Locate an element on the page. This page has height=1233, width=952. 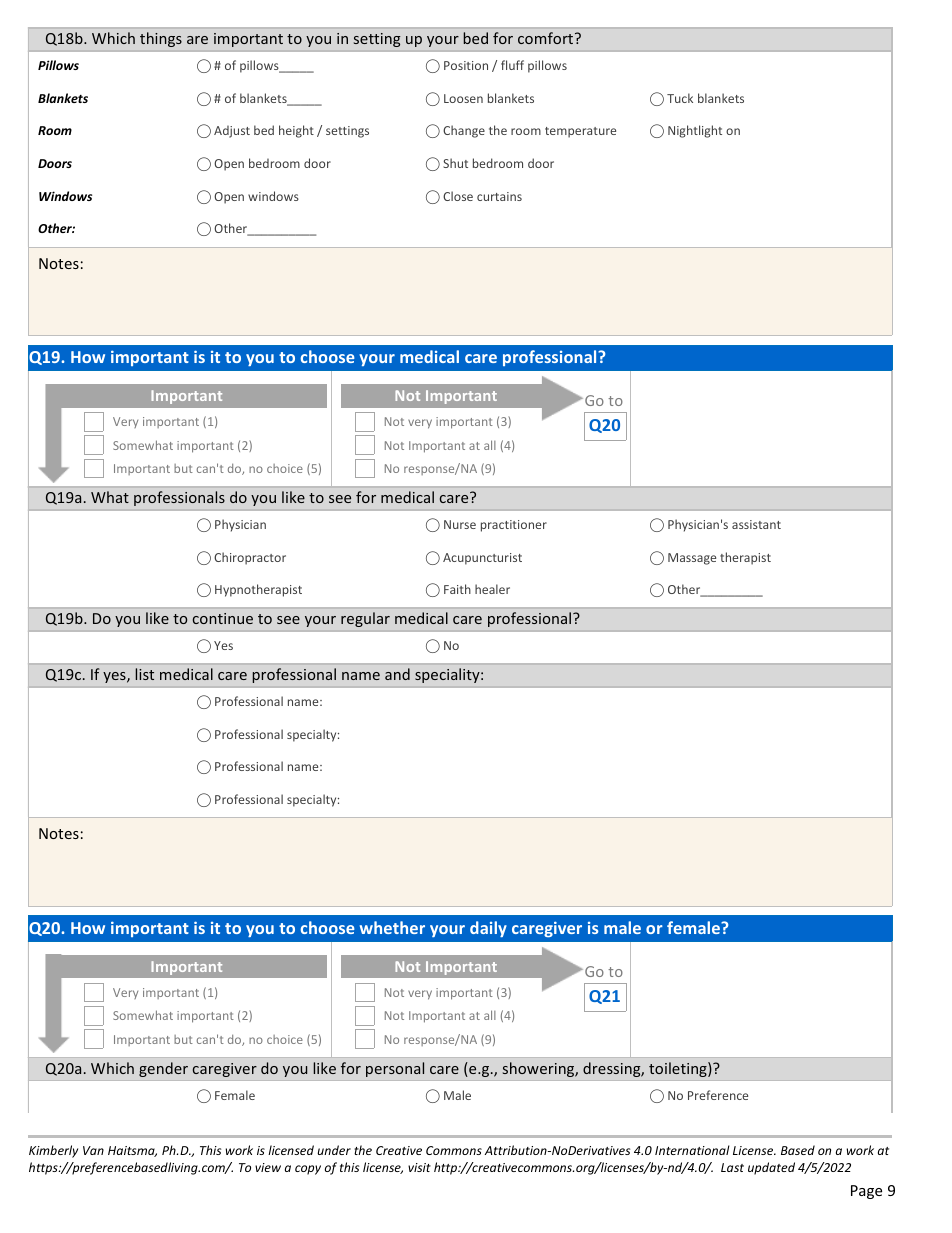
Chiropractor is located at coordinates (250, 558).
